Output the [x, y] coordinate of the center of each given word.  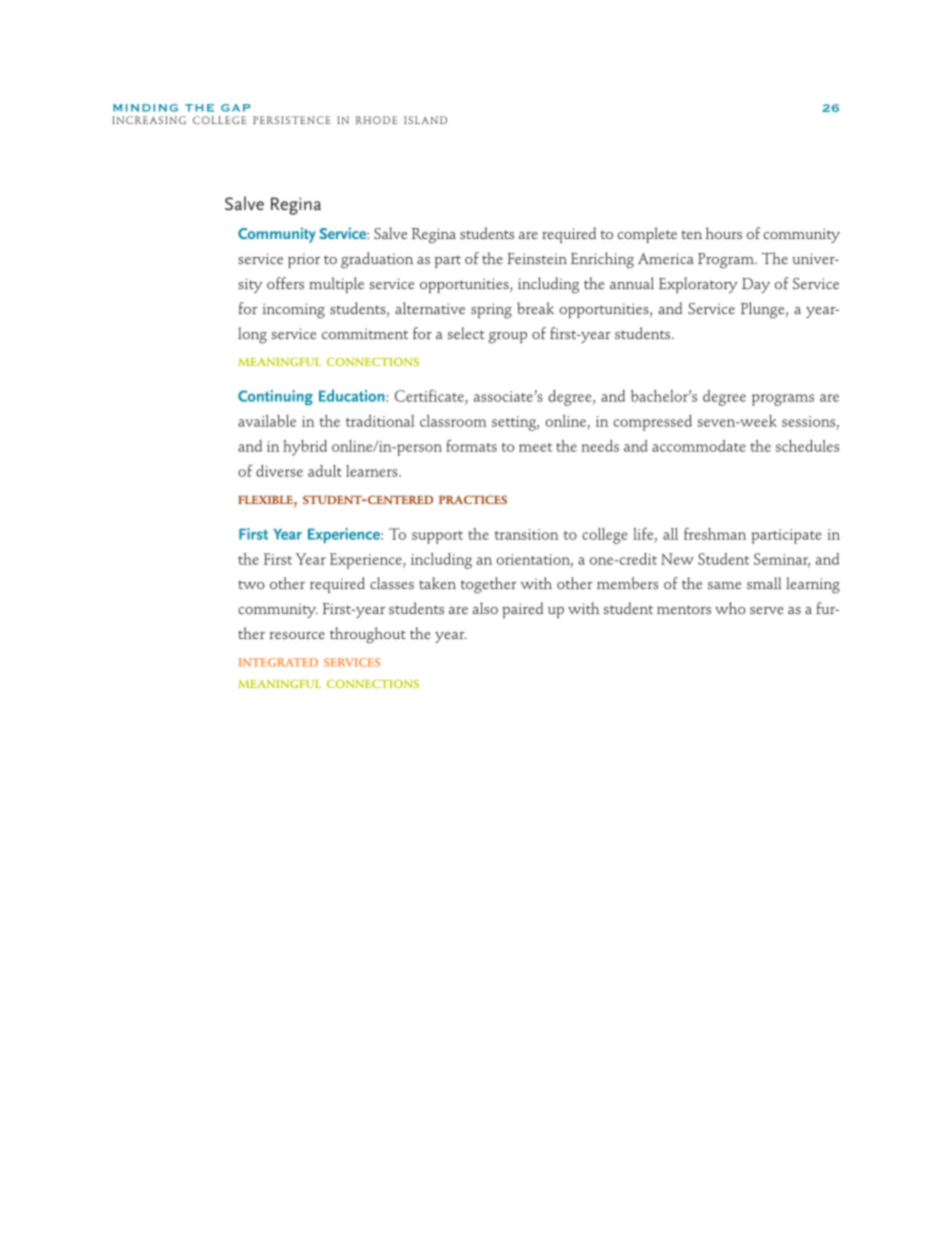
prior [304, 260]
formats [471, 445]
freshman [715, 533]
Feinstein [537, 258]
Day [756, 285]
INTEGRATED [278, 662]
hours [724, 233]
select [466, 333]
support [437, 537]
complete [647, 235]
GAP [236, 108]
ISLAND [425, 120]
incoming [294, 311]
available [267, 421]
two [251, 584]
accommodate [699, 446]
